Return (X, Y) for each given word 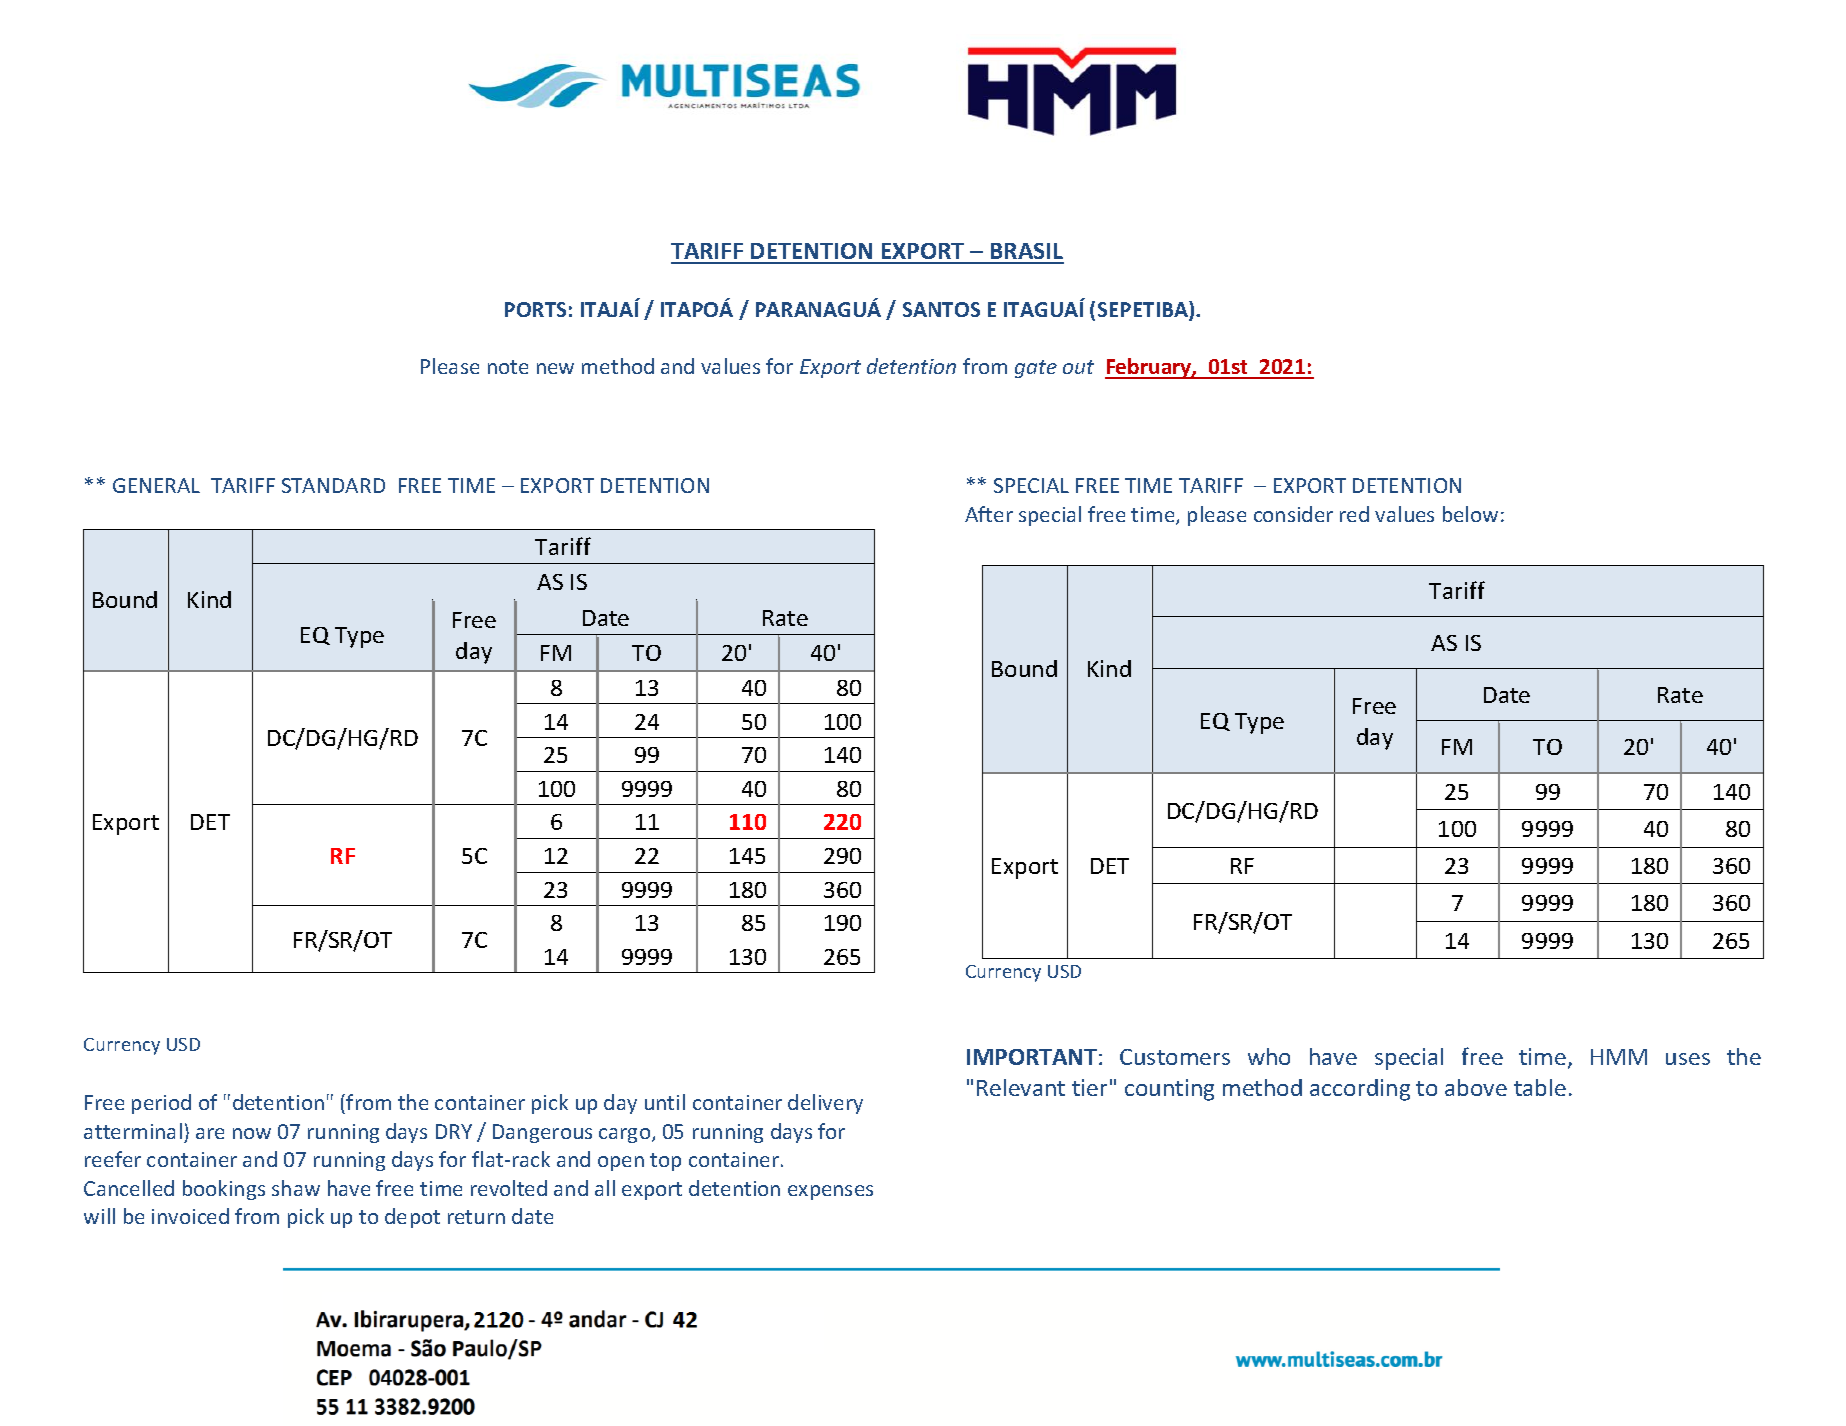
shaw (296, 1188)
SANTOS (941, 309)
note (508, 367)
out (1078, 367)
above (1476, 1087)
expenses (830, 1192)
